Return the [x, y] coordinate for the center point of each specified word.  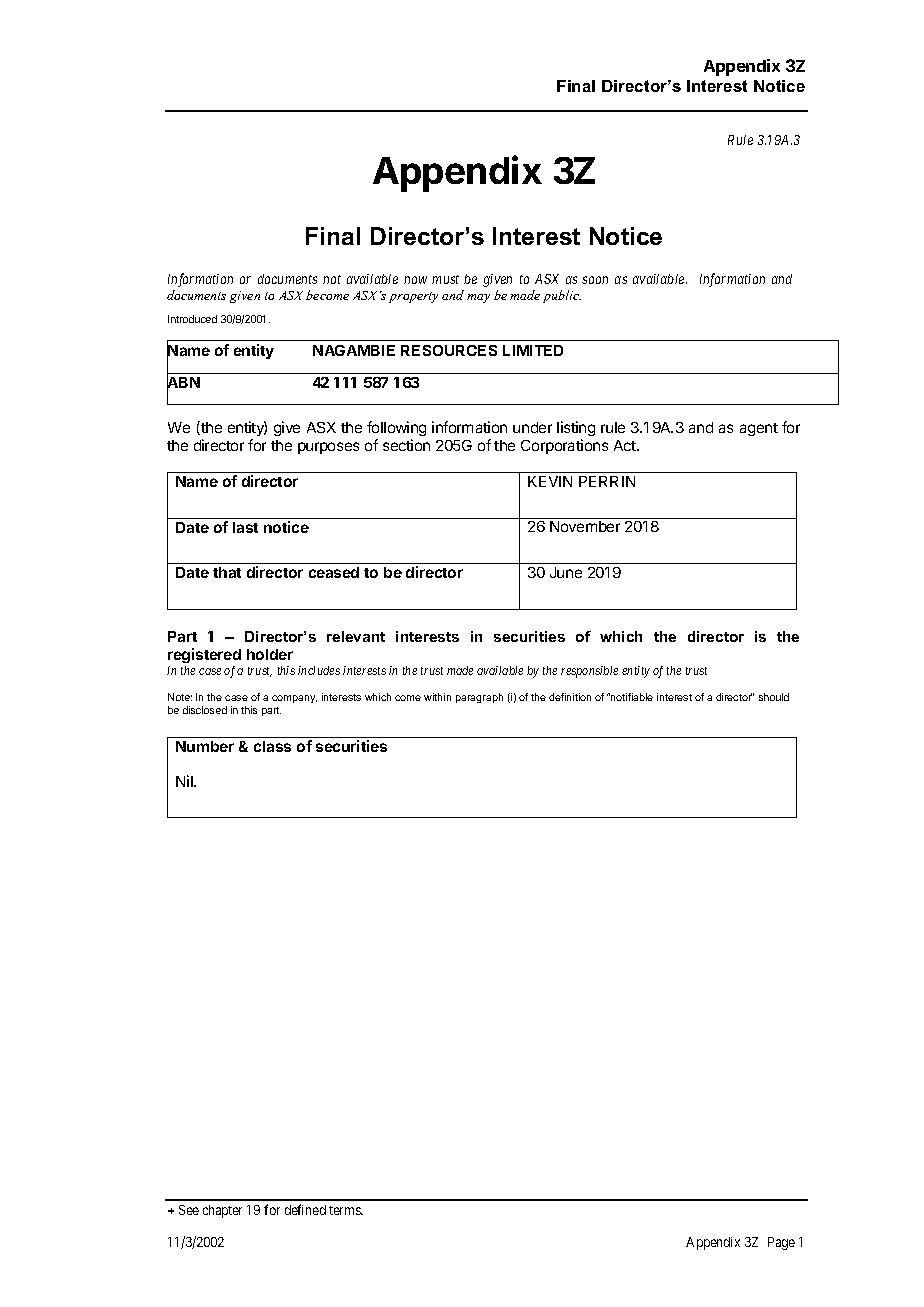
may [478, 298]
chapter [222, 1211]
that [227, 572]
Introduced [192, 319]
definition [570, 697]
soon [595, 280]
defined [305, 1209]
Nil [185, 781]
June [566, 572]
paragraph [479, 698]
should [774, 697]
